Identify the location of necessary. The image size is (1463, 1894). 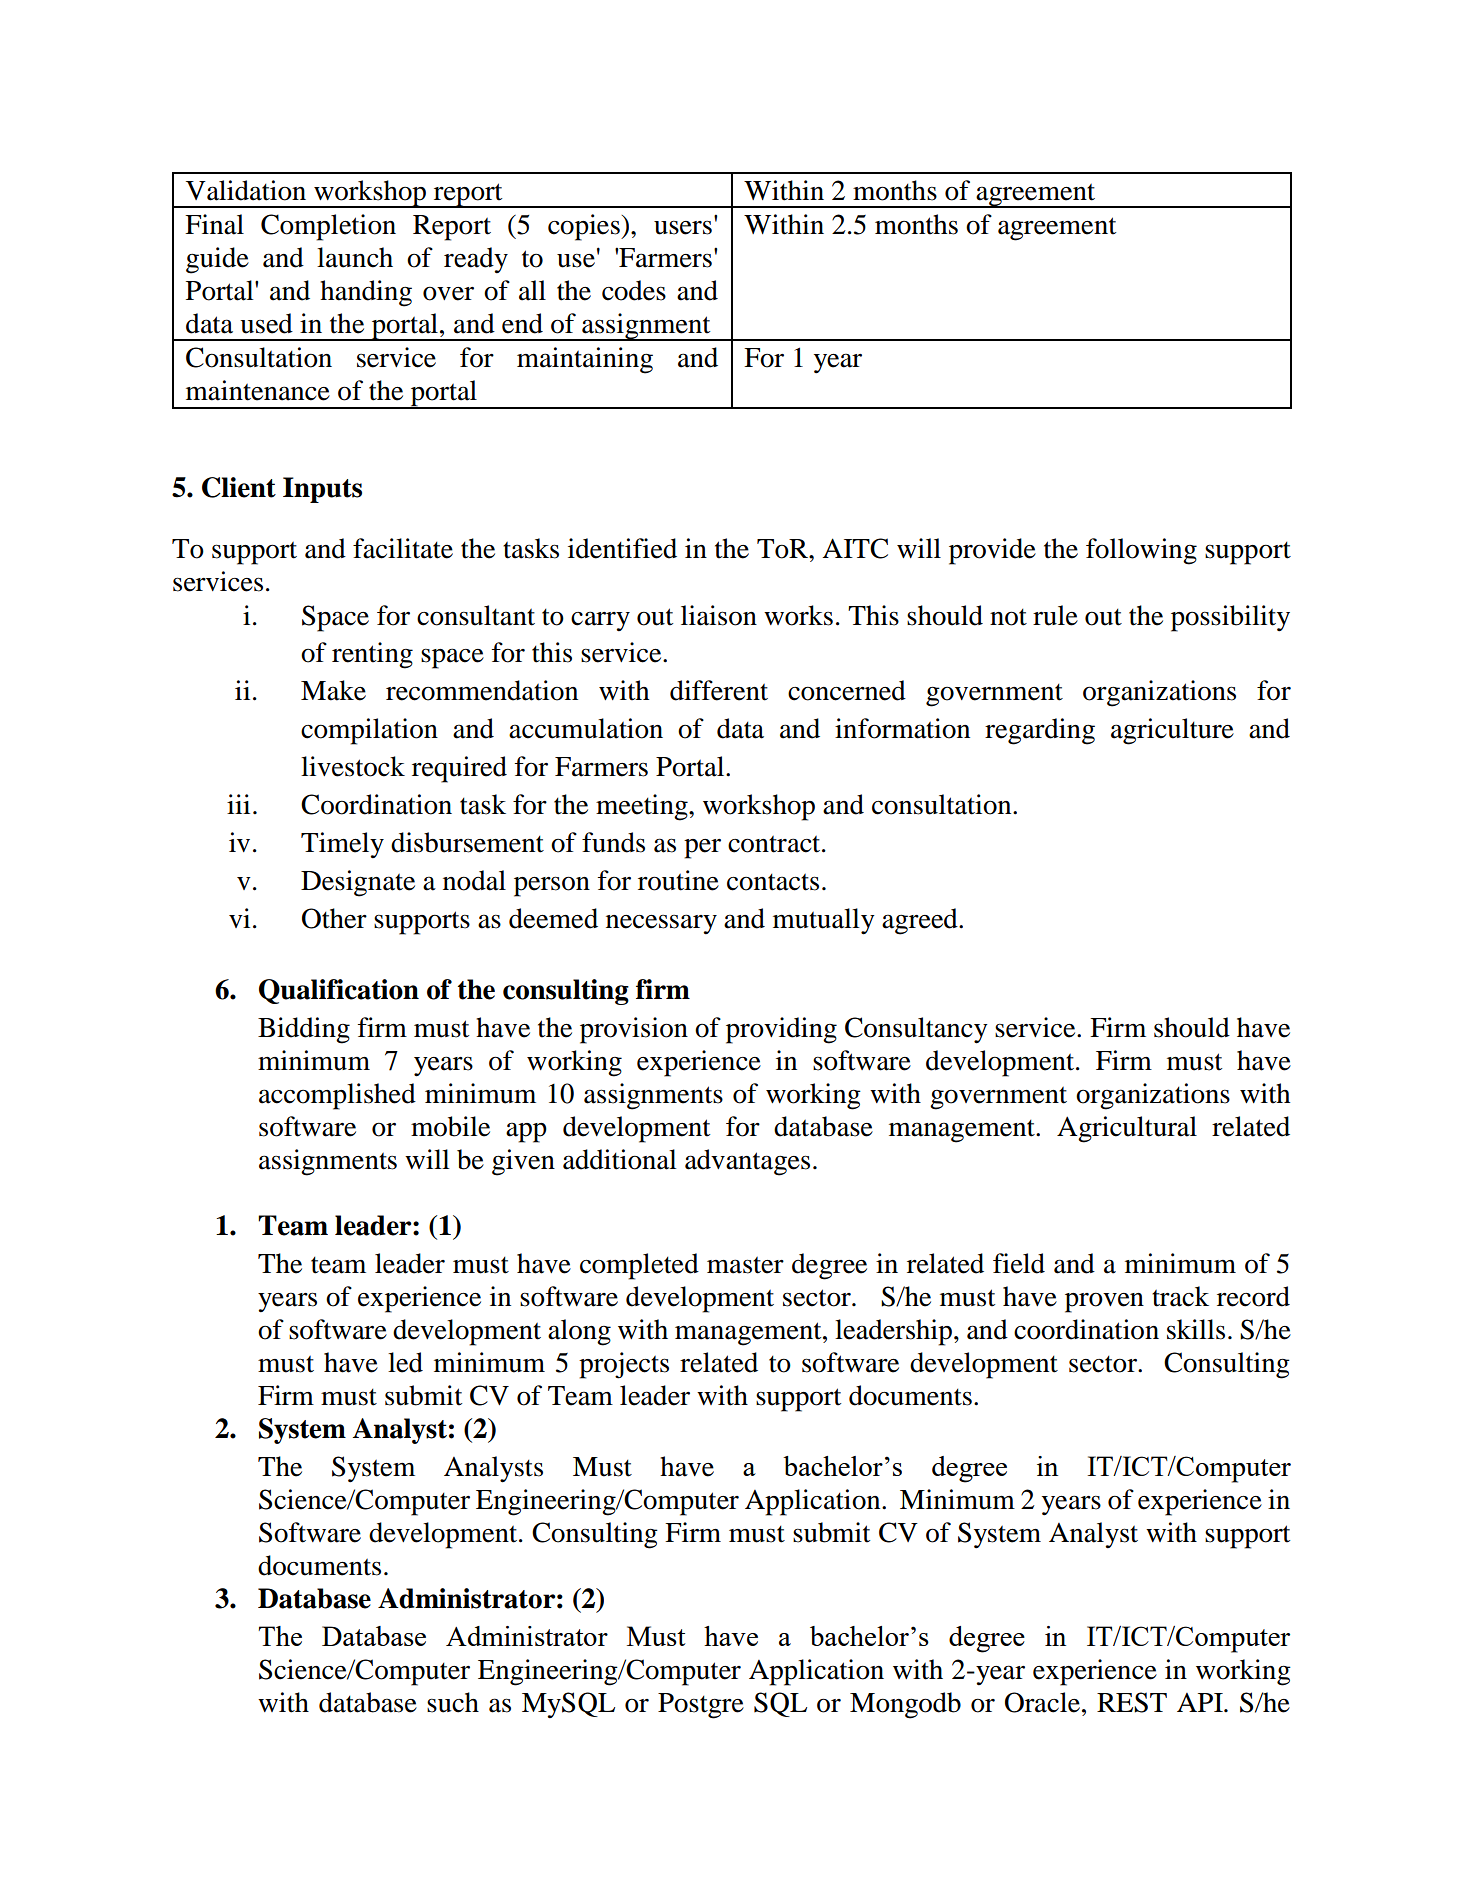
(661, 924).
